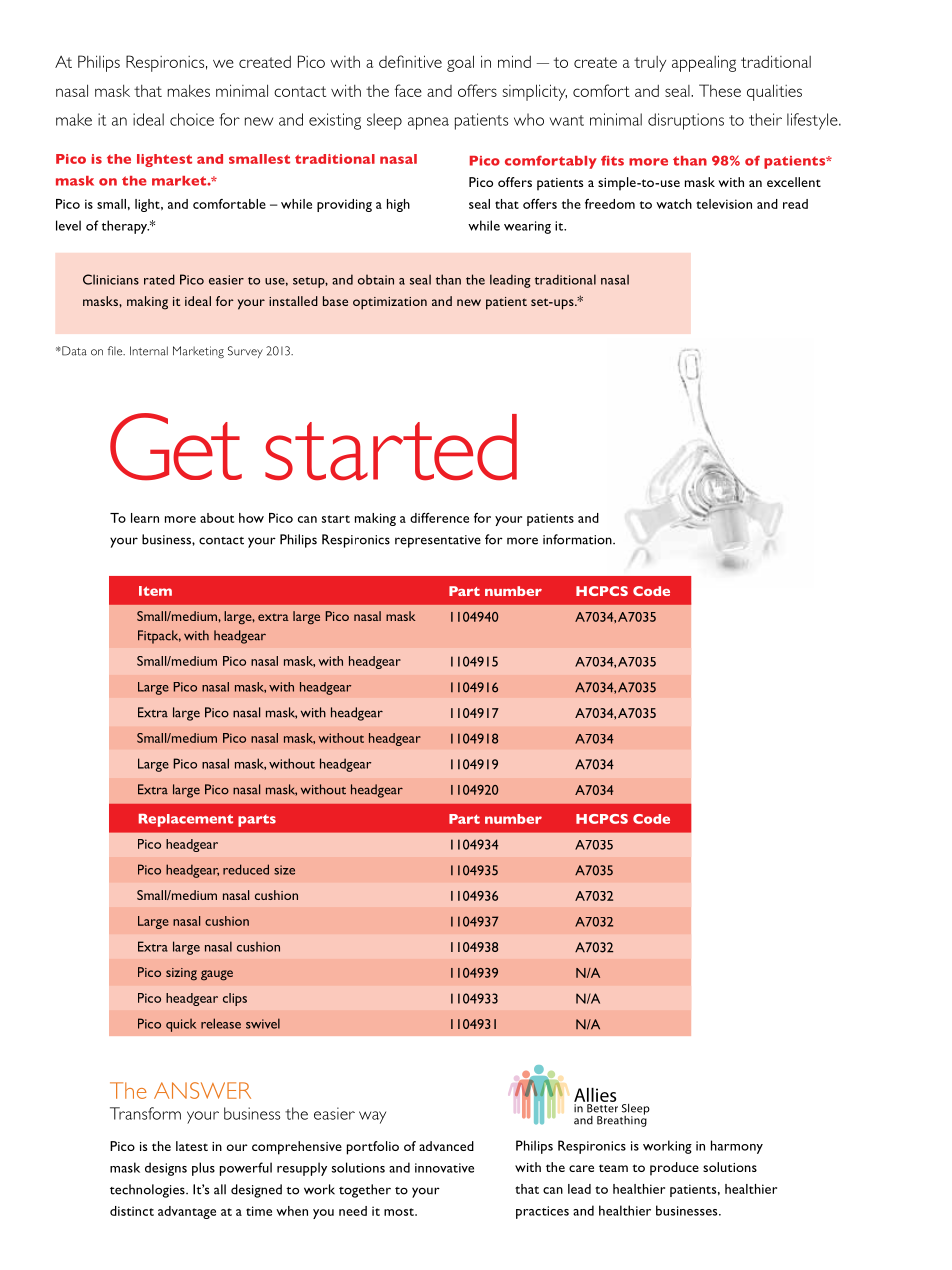 This screenshot has height=1270, width=952. I want to click on These, so click(720, 90).
